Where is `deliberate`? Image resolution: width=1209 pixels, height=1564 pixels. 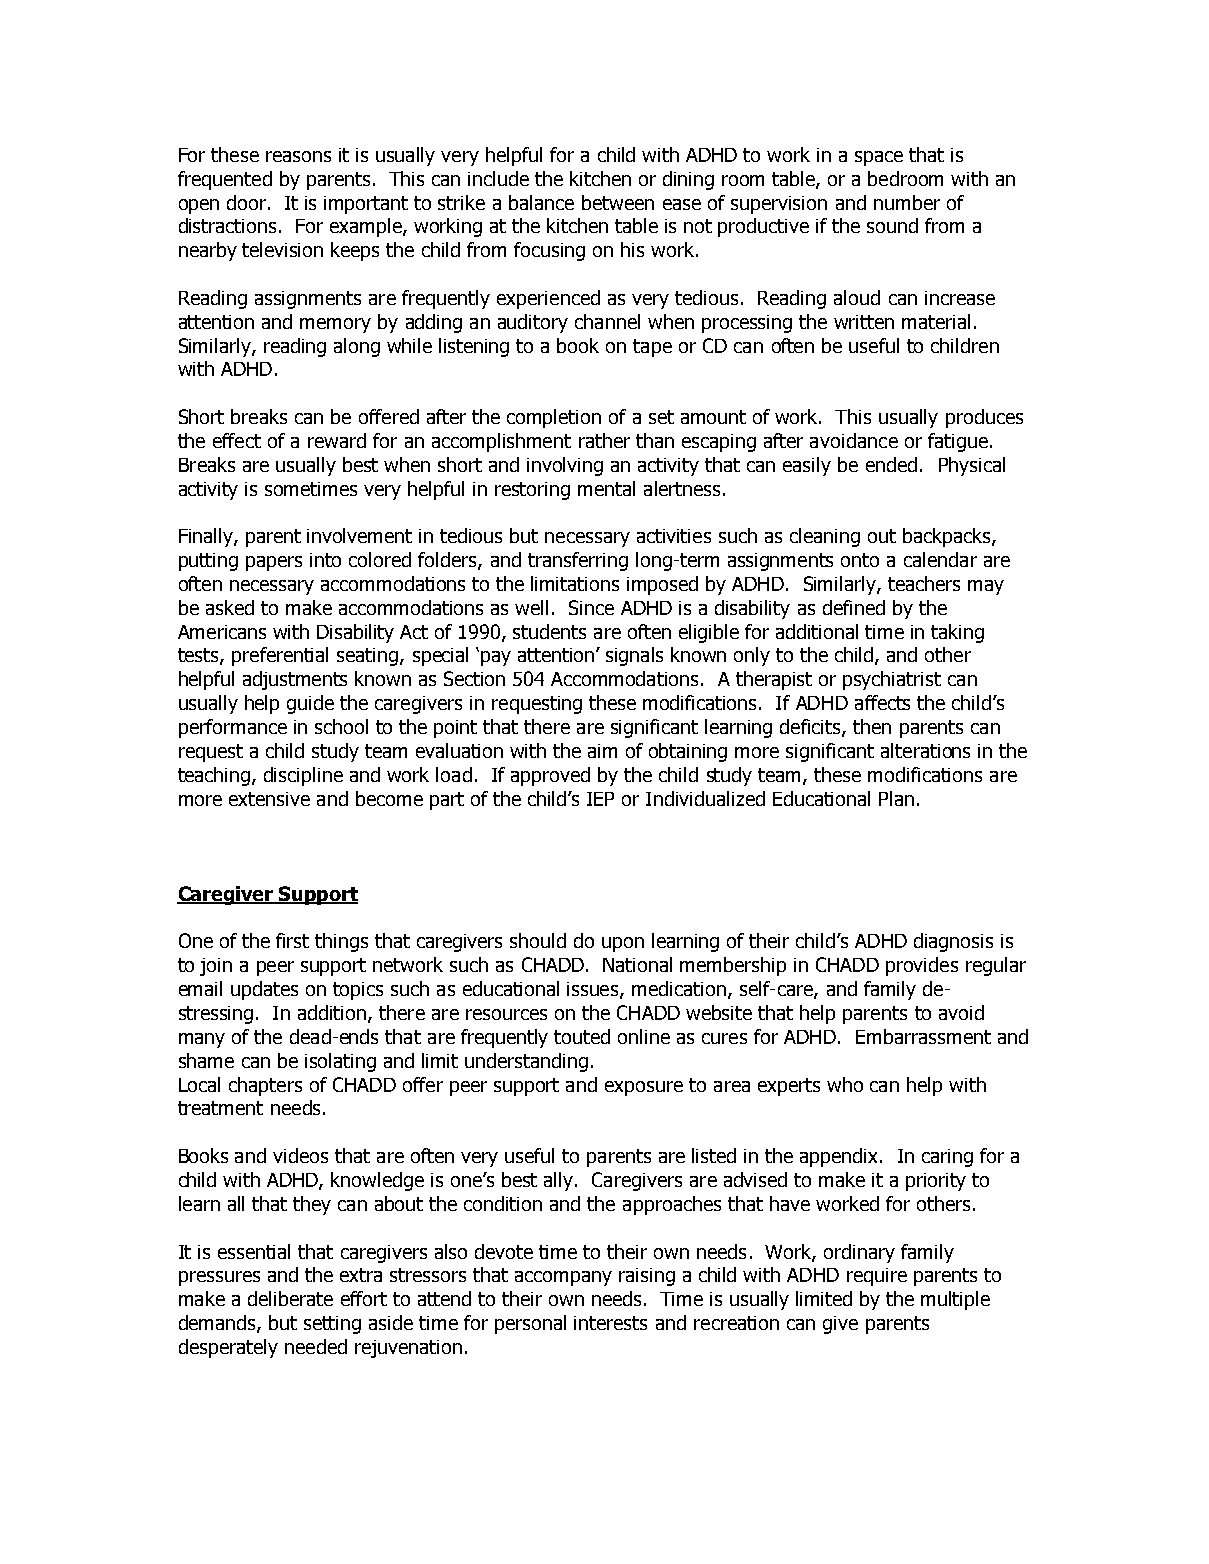 deliberate is located at coordinates (290, 1298).
